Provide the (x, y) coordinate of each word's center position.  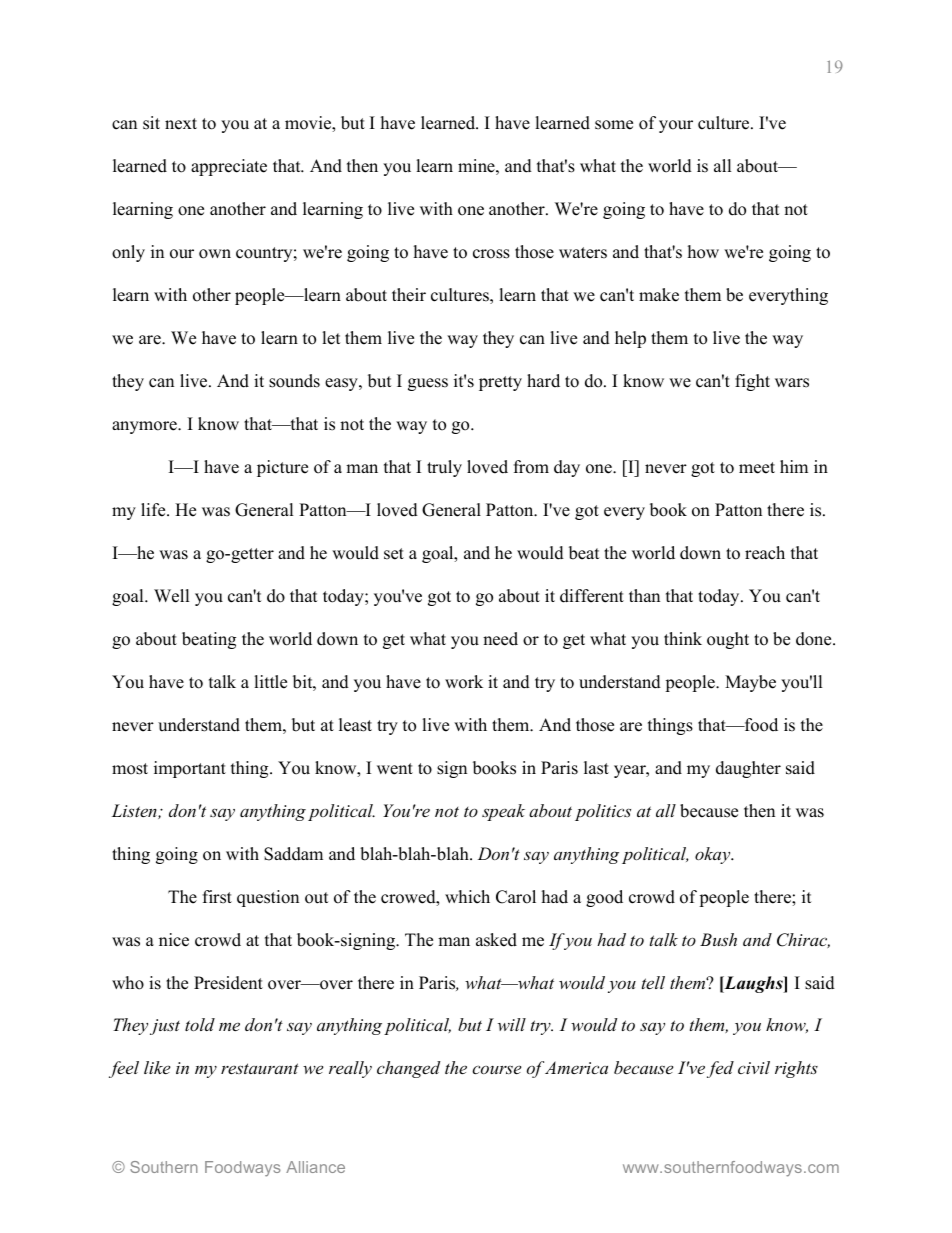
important (190, 769)
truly (444, 468)
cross (491, 254)
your (676, 126)
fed (720, 1069)
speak (503, 812)
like (157, 1067)
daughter (748, 769)
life (154, 510)
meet (757, 468)
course (496, 1069)
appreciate (229, 167)
